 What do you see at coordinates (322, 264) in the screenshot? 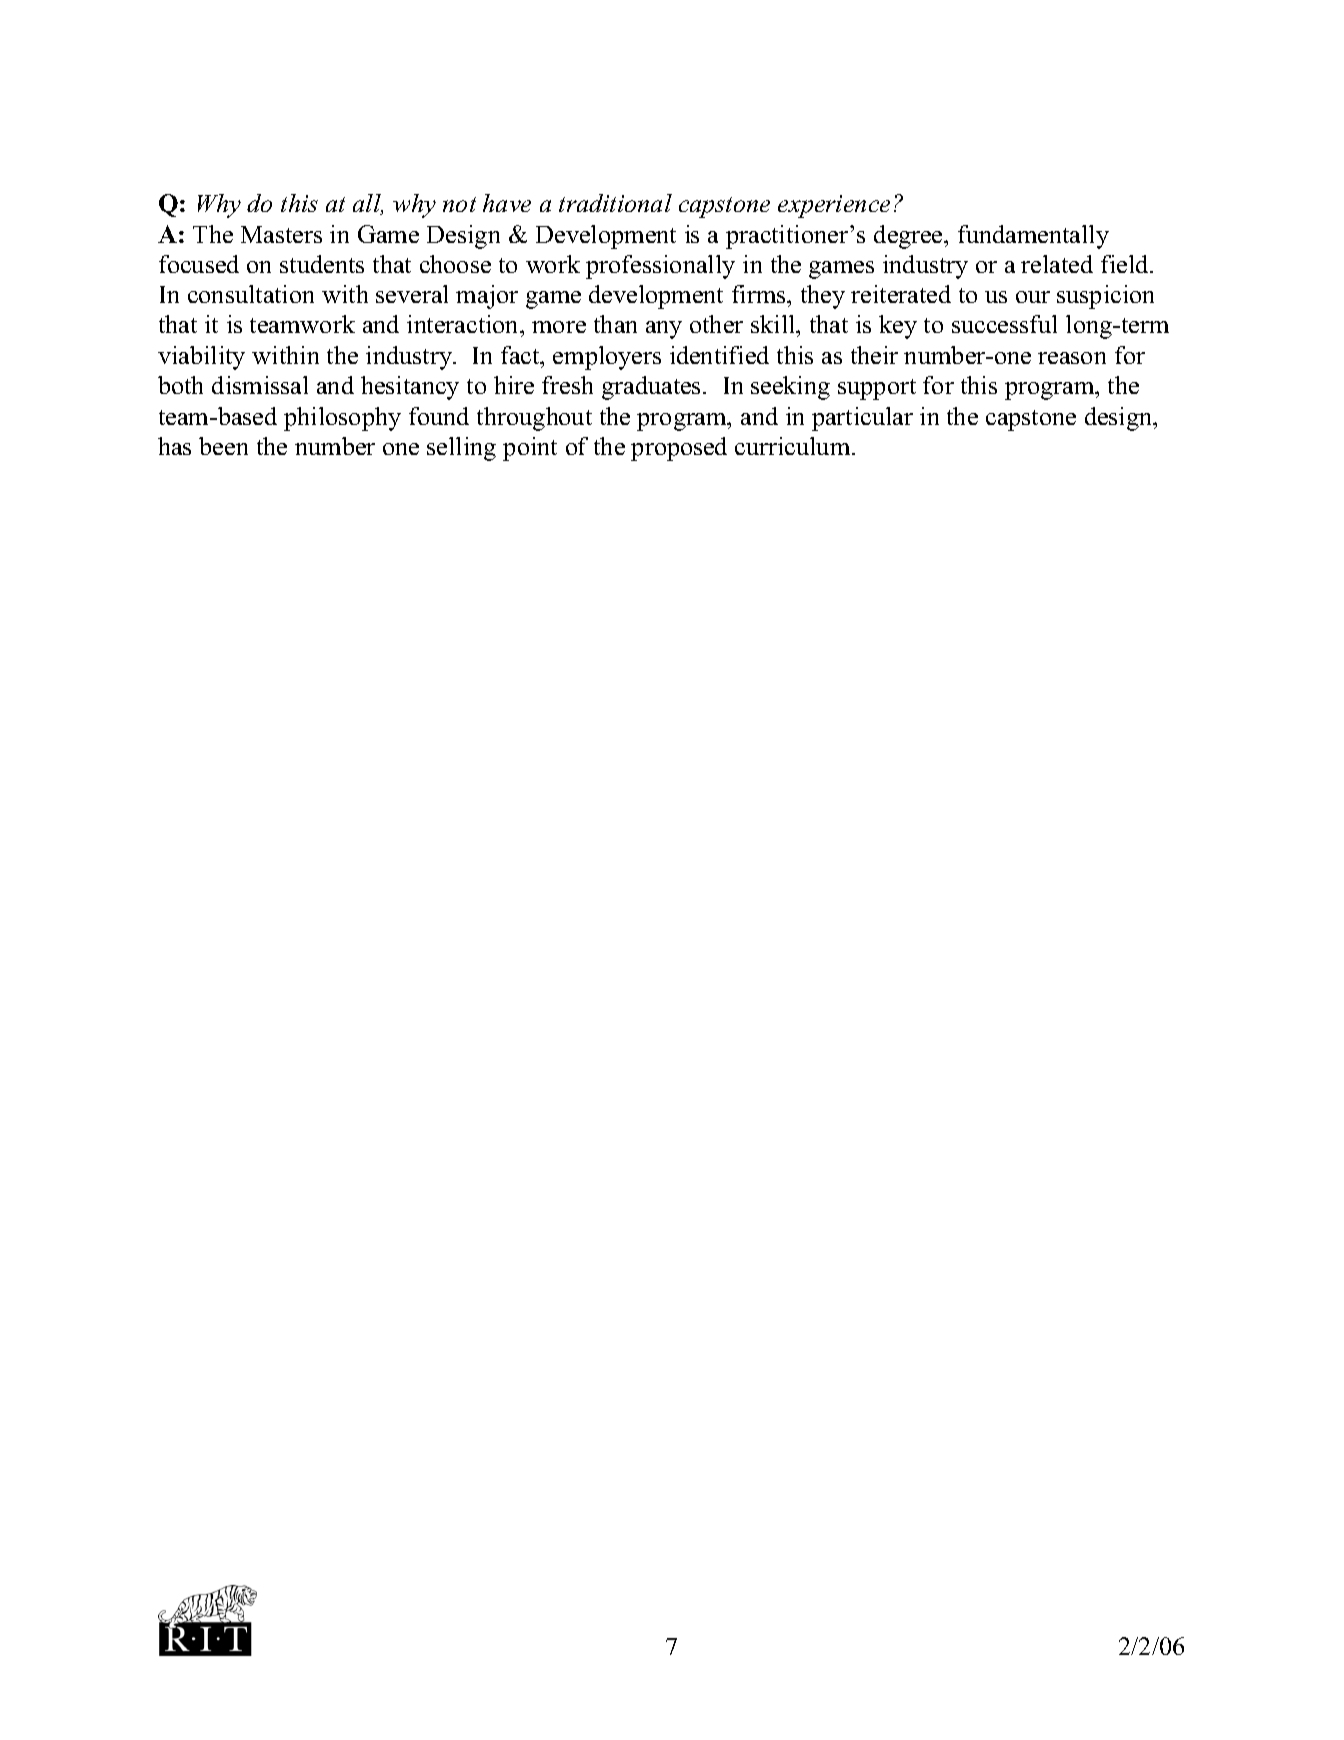
I see `students` at bounding box center [322, 264].
